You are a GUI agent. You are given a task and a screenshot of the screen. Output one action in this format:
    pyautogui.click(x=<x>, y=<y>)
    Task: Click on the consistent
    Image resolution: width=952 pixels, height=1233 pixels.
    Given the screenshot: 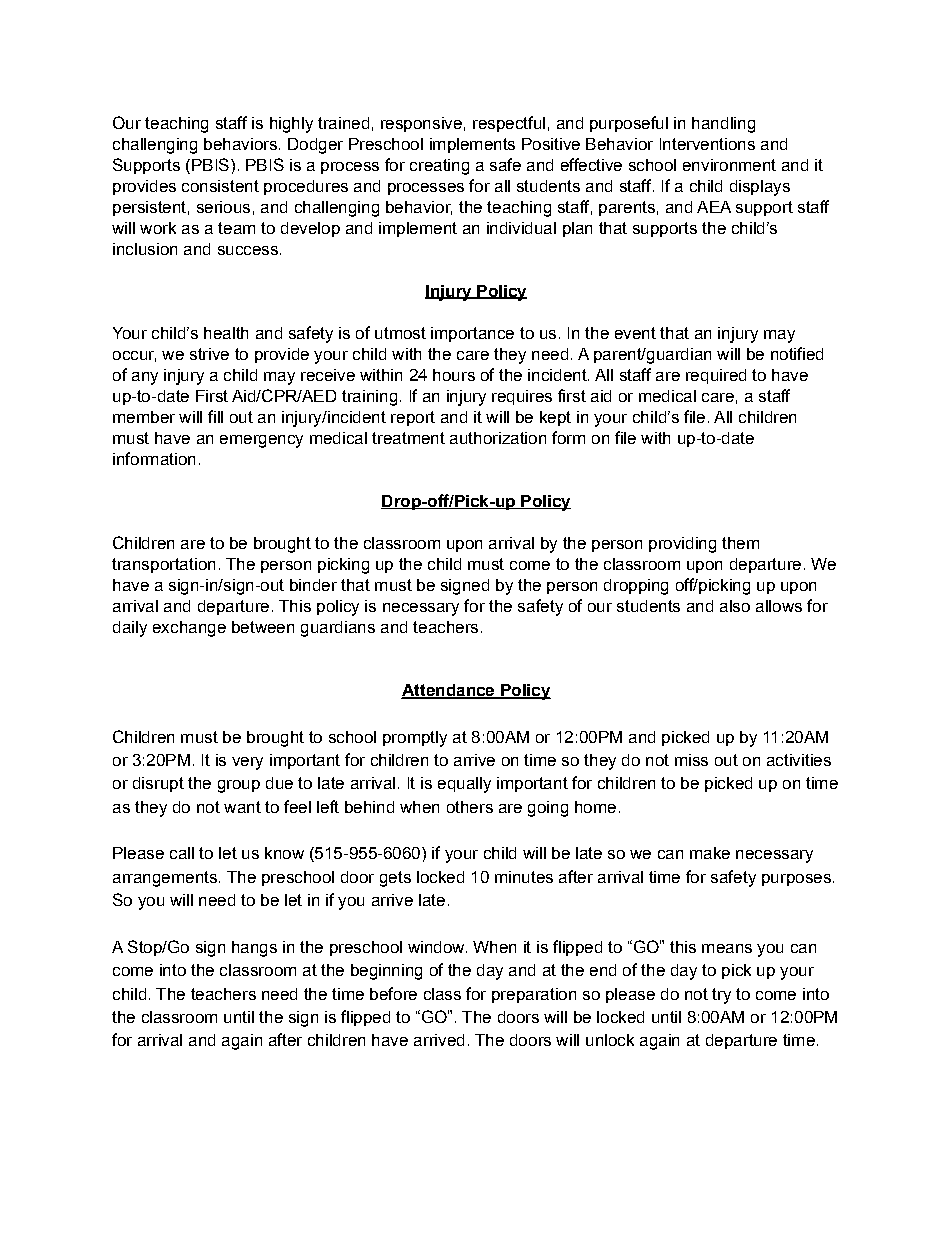 What is the action you would take?
    pyautogui.click(x=220, y=186)
